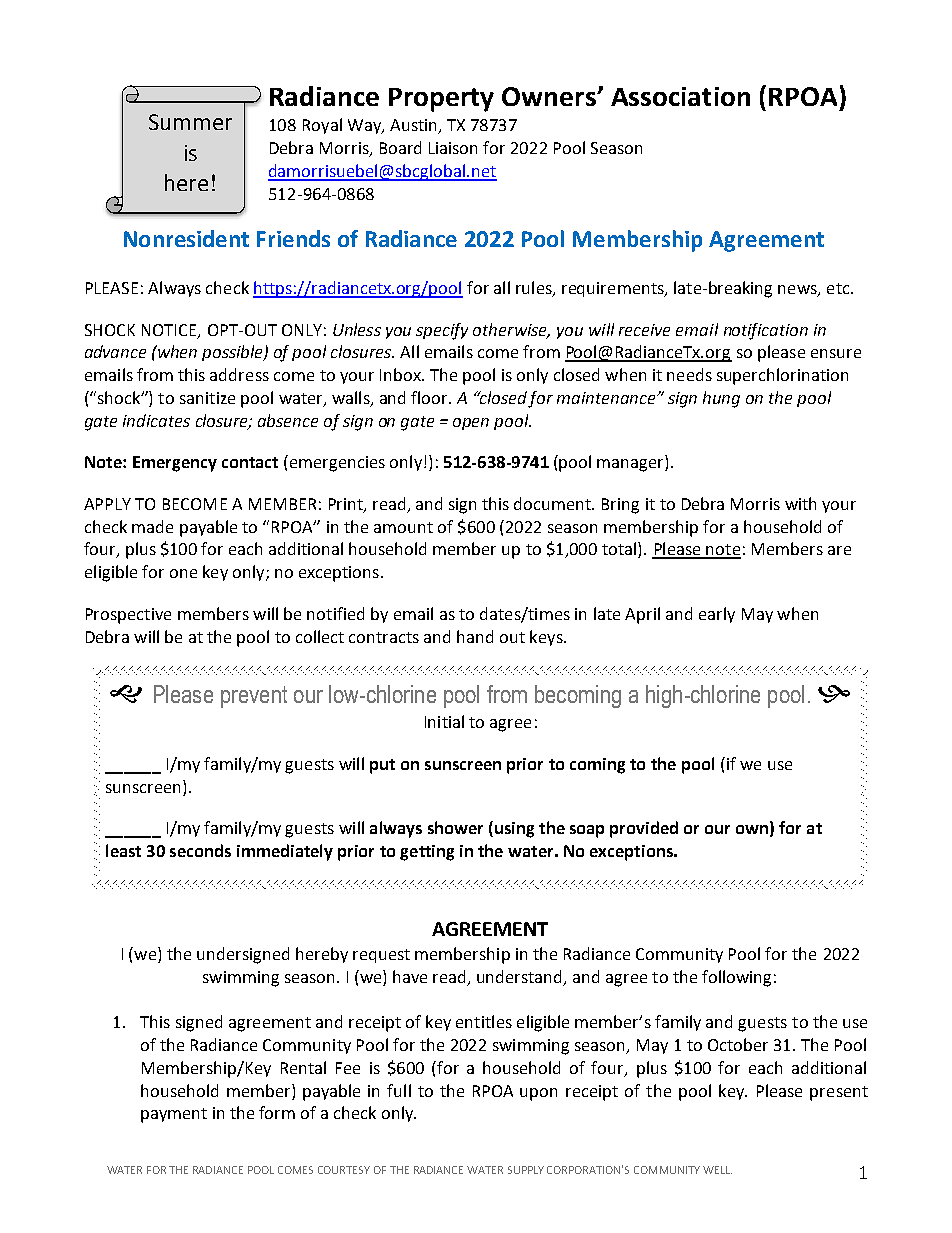 The height and width of the screenshot is (1233, 952). What do you see at coordinates (254, 697) in the screenshot?
I see `prevent` at bounding box center [254, 697].
